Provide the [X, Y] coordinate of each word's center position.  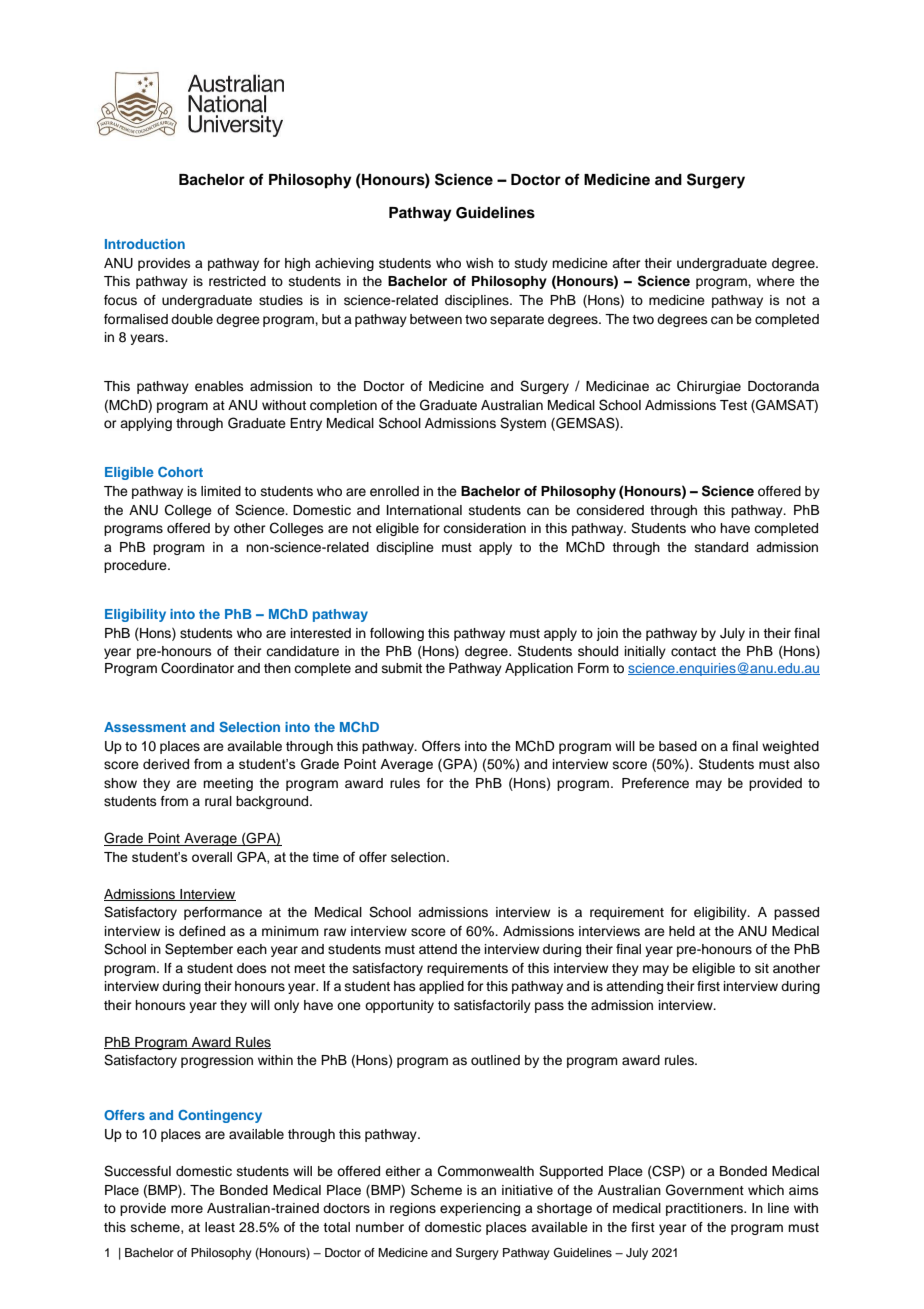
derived [166, 764]
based [678, 746]
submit [402, 668]
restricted [237, 281]
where [776, 281]
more [187, 1209]
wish [479, 263]
